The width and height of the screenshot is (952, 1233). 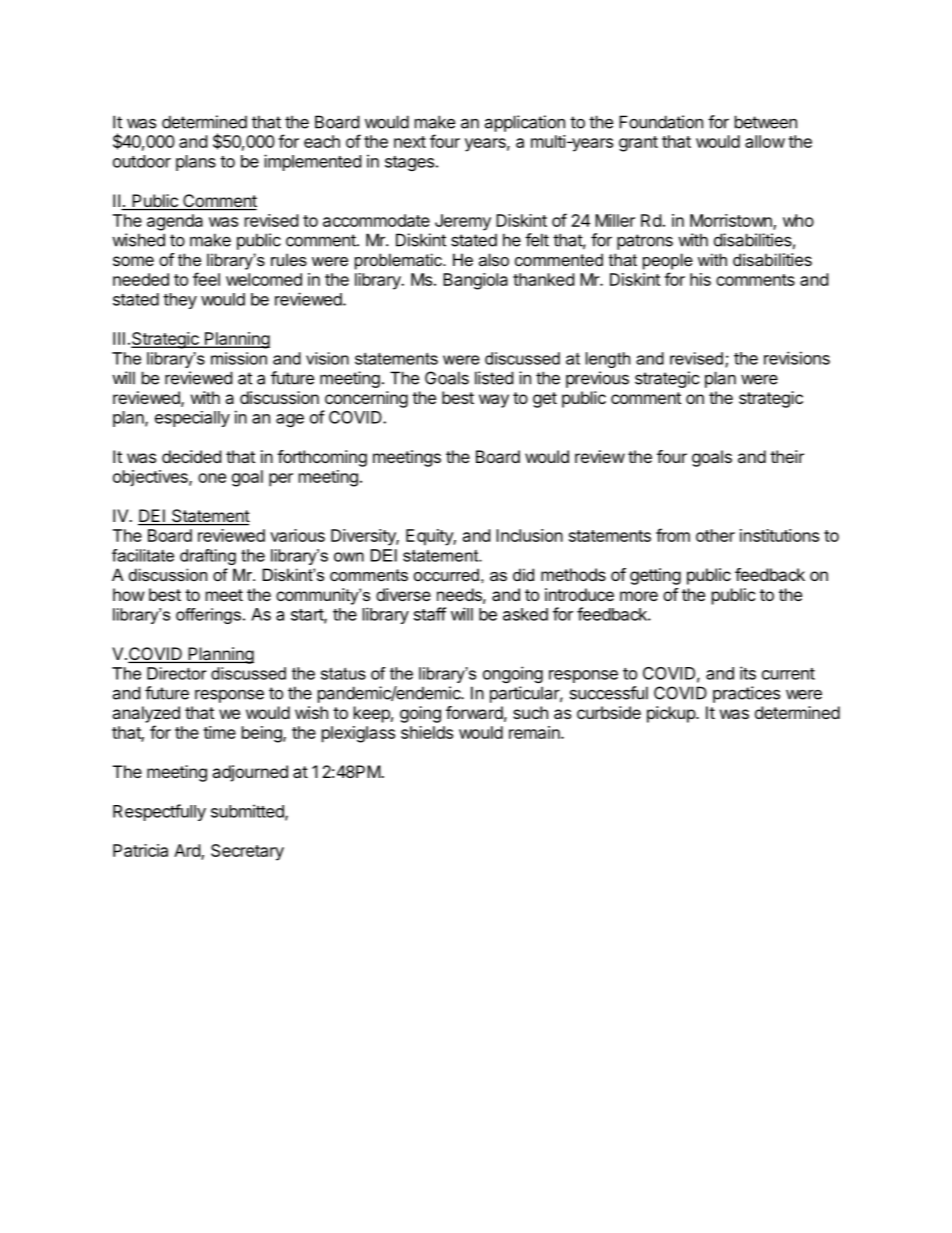 I want to click on one, so click(x=212, y=478).
